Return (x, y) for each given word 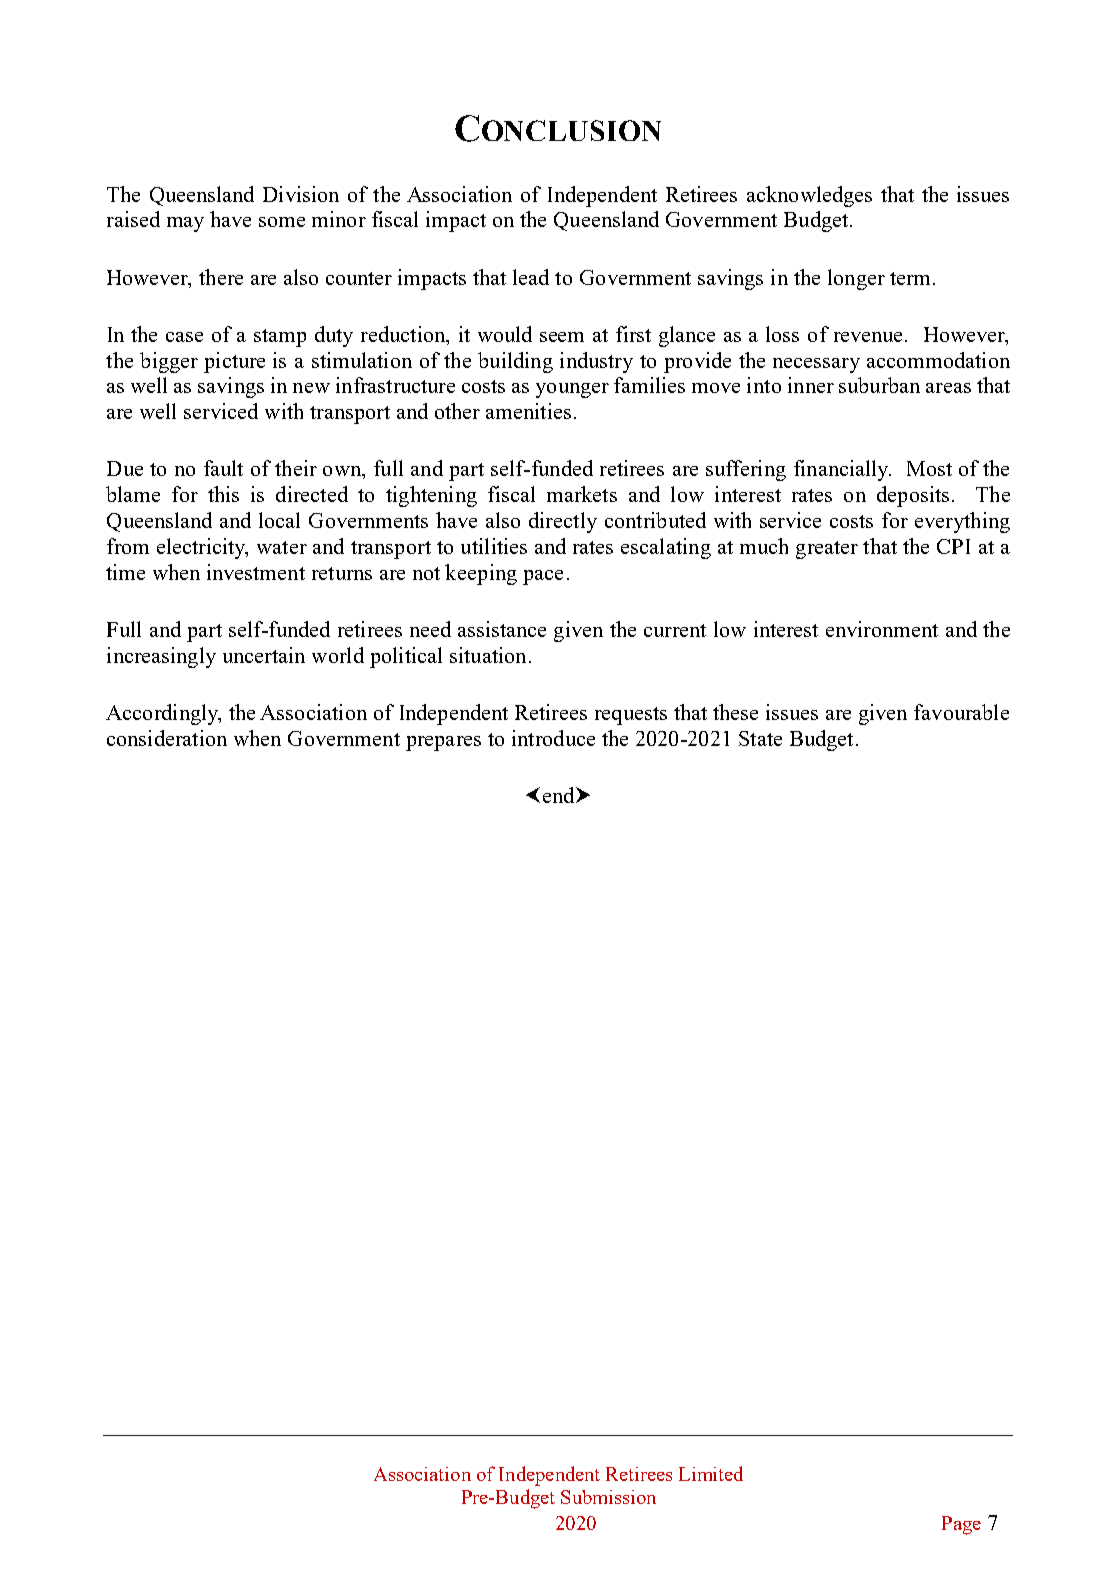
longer (856, 279)
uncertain (264, 655)
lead (531, 277)
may (185, 224)
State (760, 738)
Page (961, 1525)
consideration (167, 738)
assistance (502, 629)
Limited (711, 1473)
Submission (608, 1497)
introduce (553, 738)
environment (882, 629)
